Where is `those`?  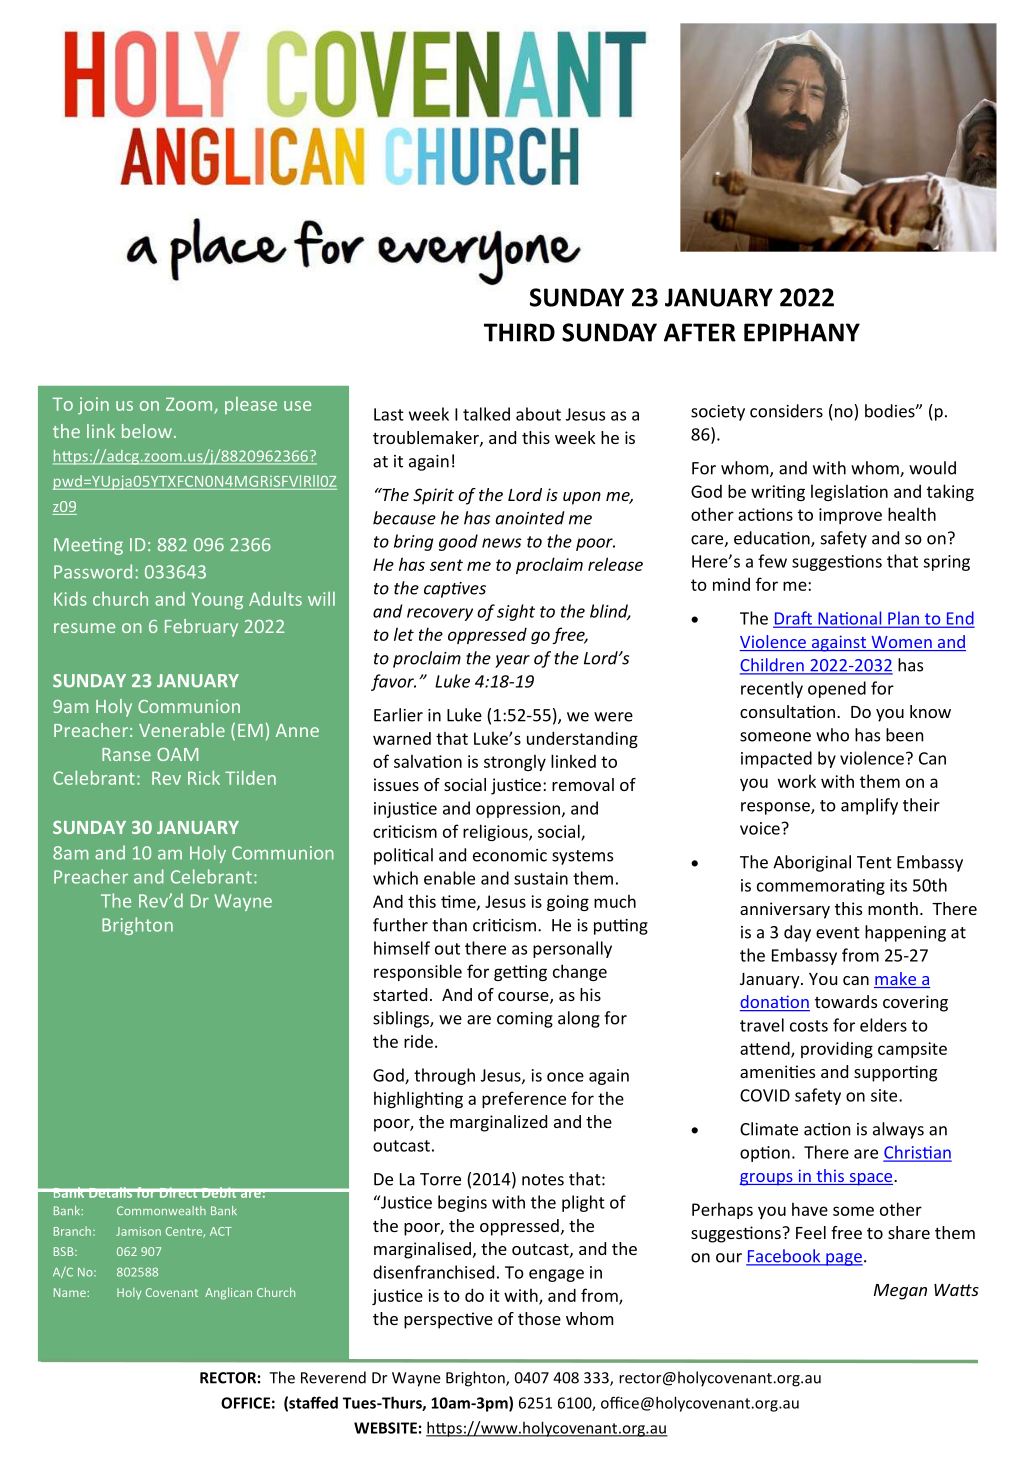
those is located at coordinates (539, 1318).
